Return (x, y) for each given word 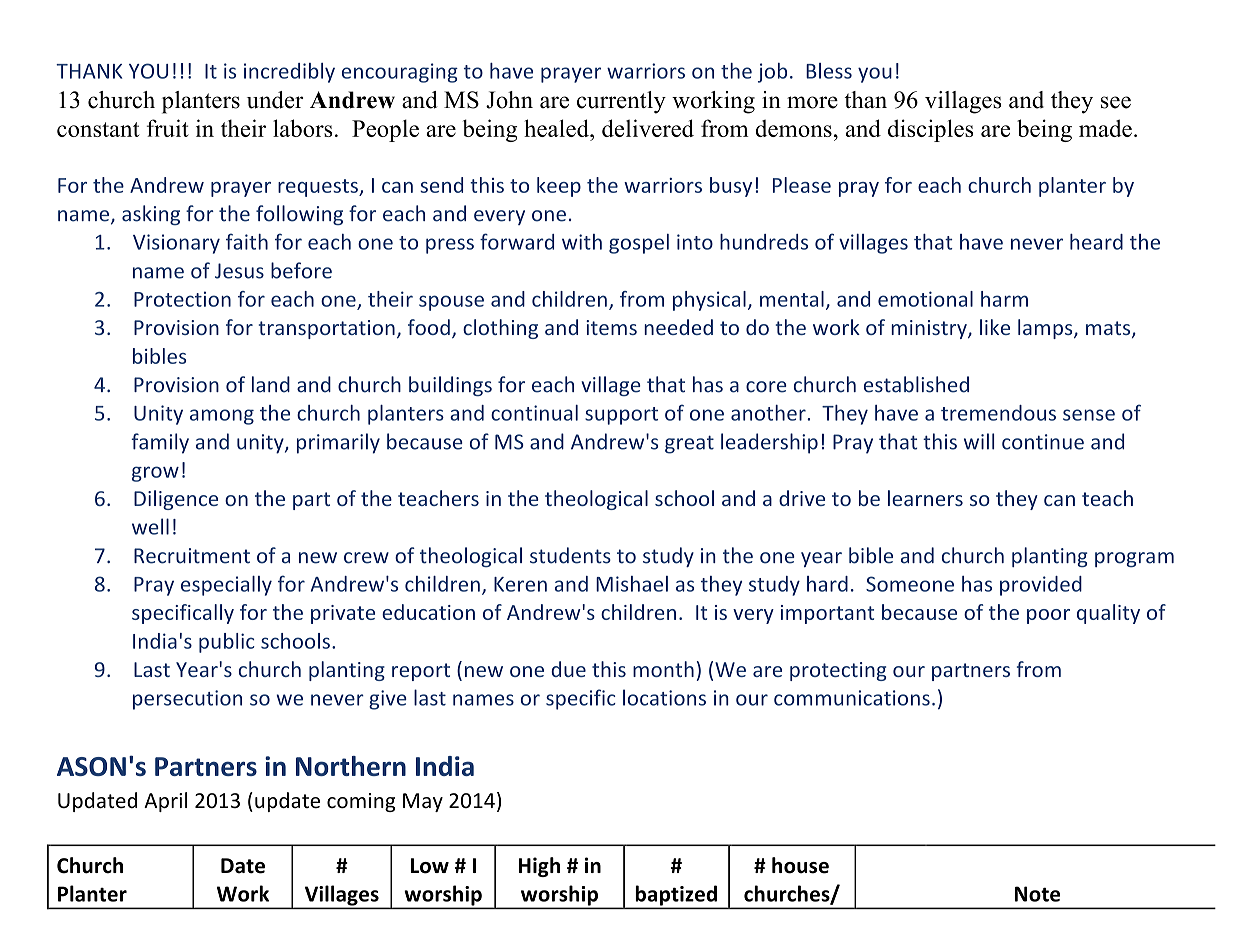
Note (1037, 894)
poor (1048, 616)
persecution (187, 700)
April (165, 802)
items (611, 327)
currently (621, 102)
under (275, 100)
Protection (182, 299)
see (1116, 102)
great (689, 444)
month (663, 669)
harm (1004, 299)
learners (925, 498)
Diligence (176, 500)
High (539, 867)
